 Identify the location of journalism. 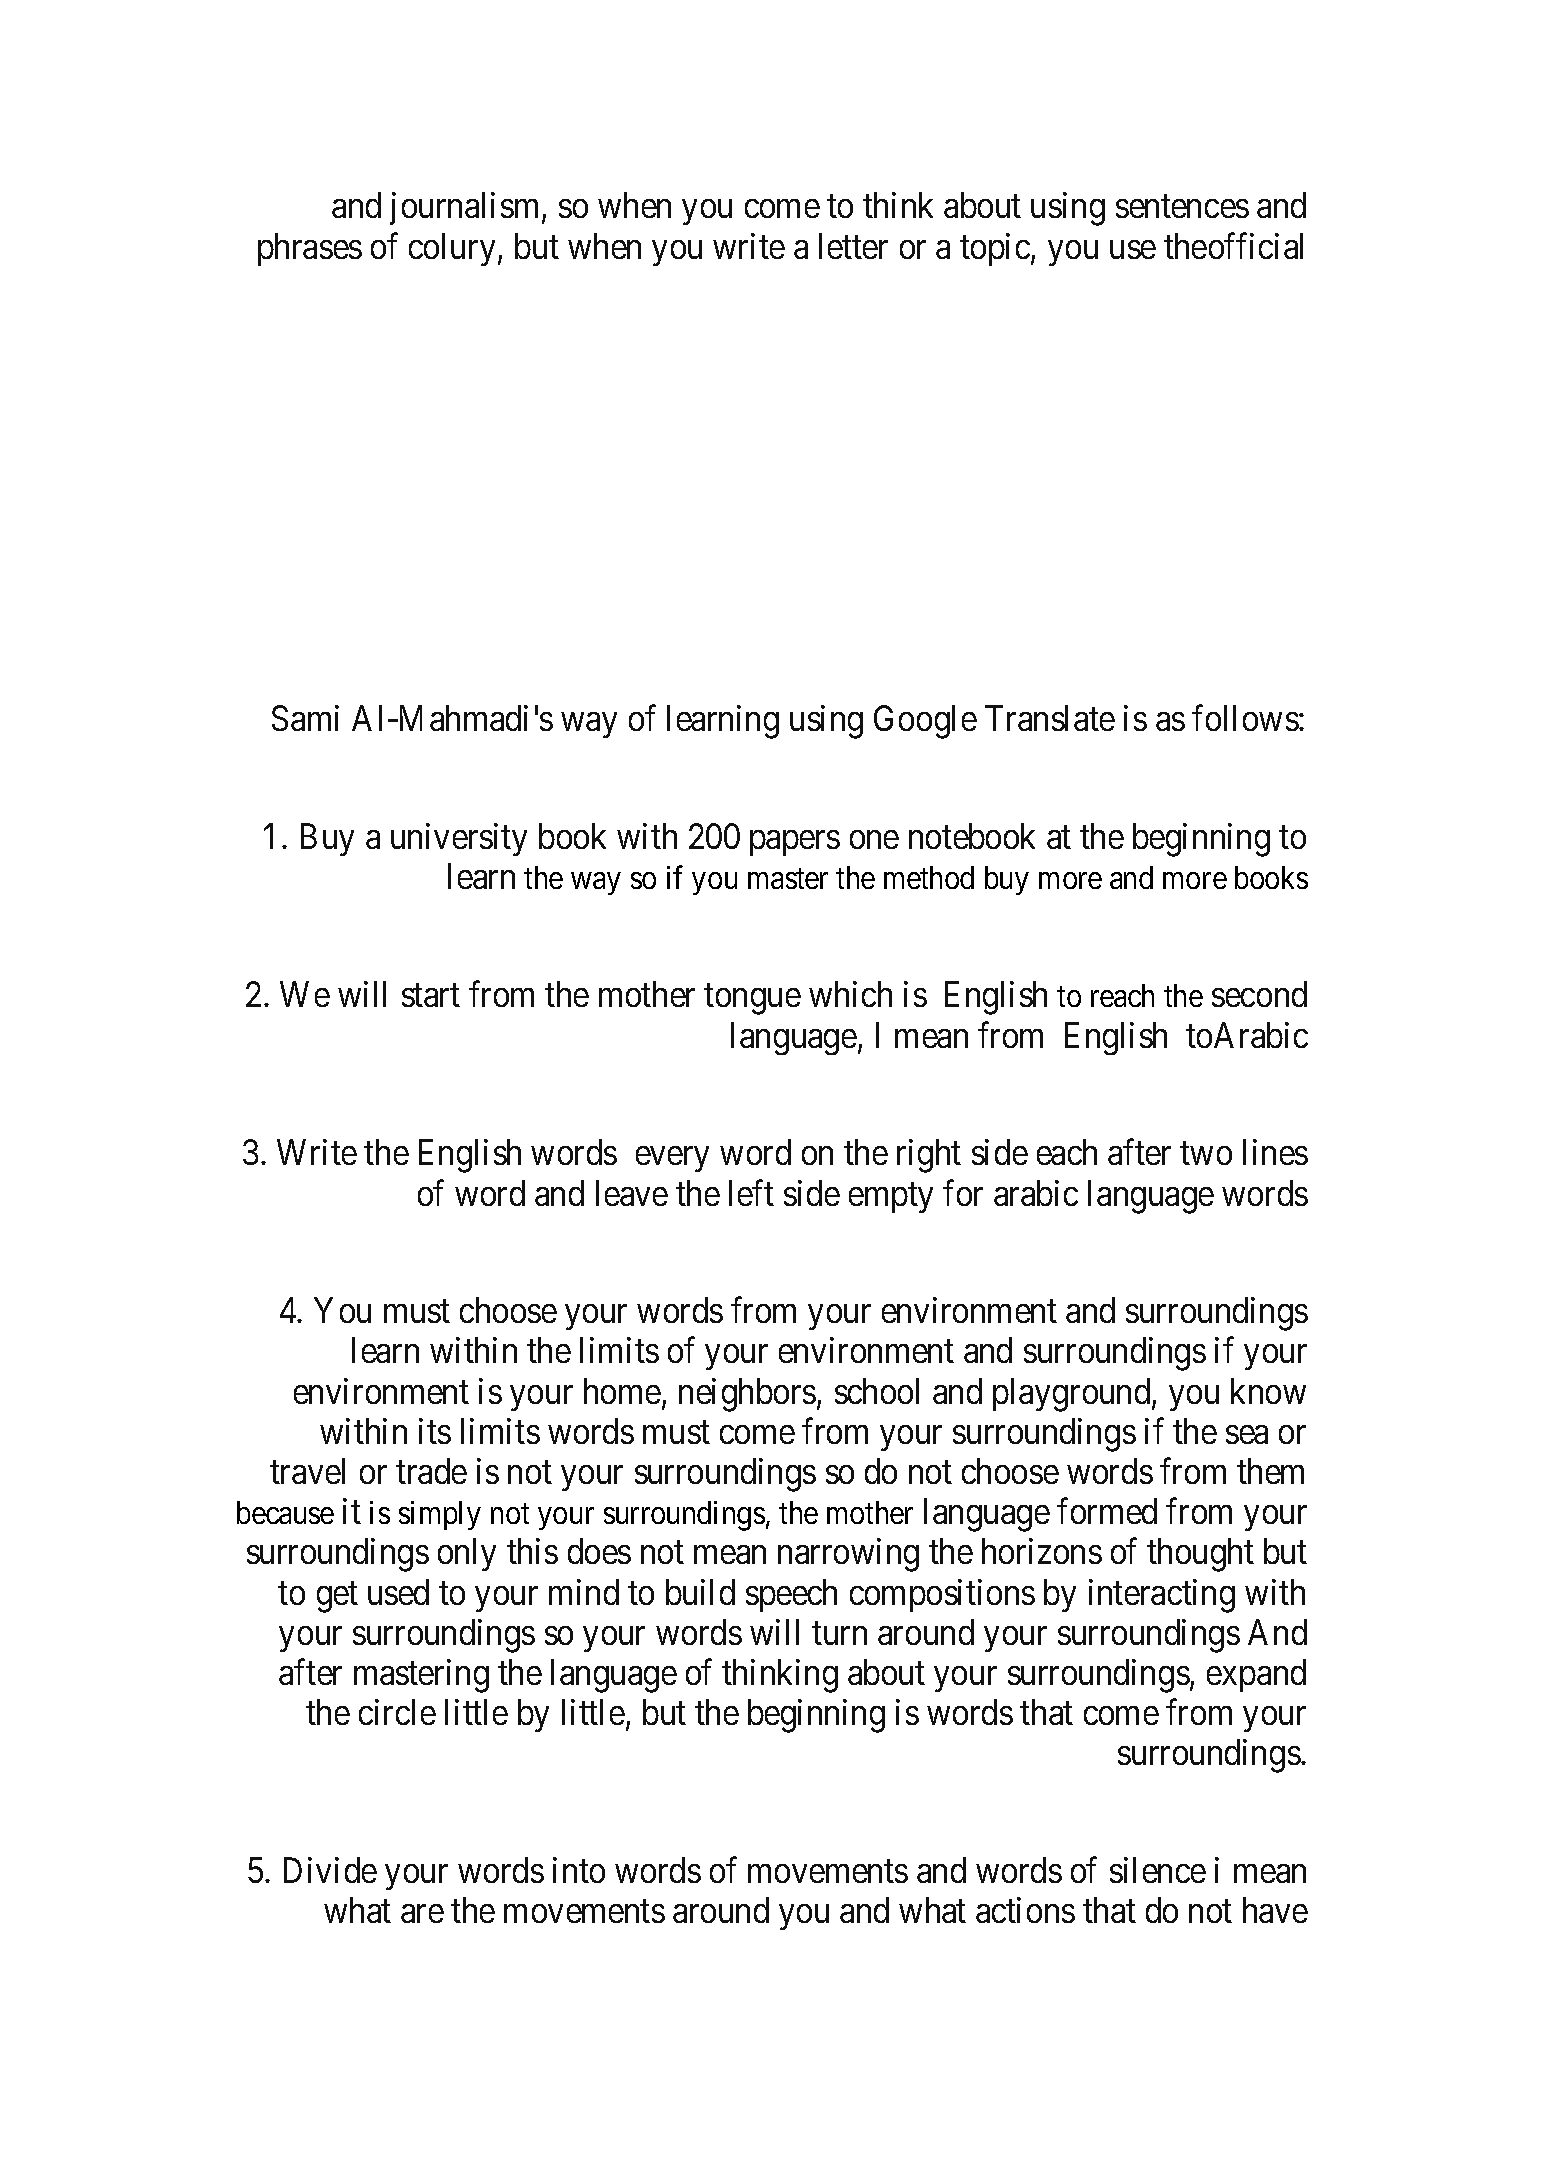
(466, 209).
